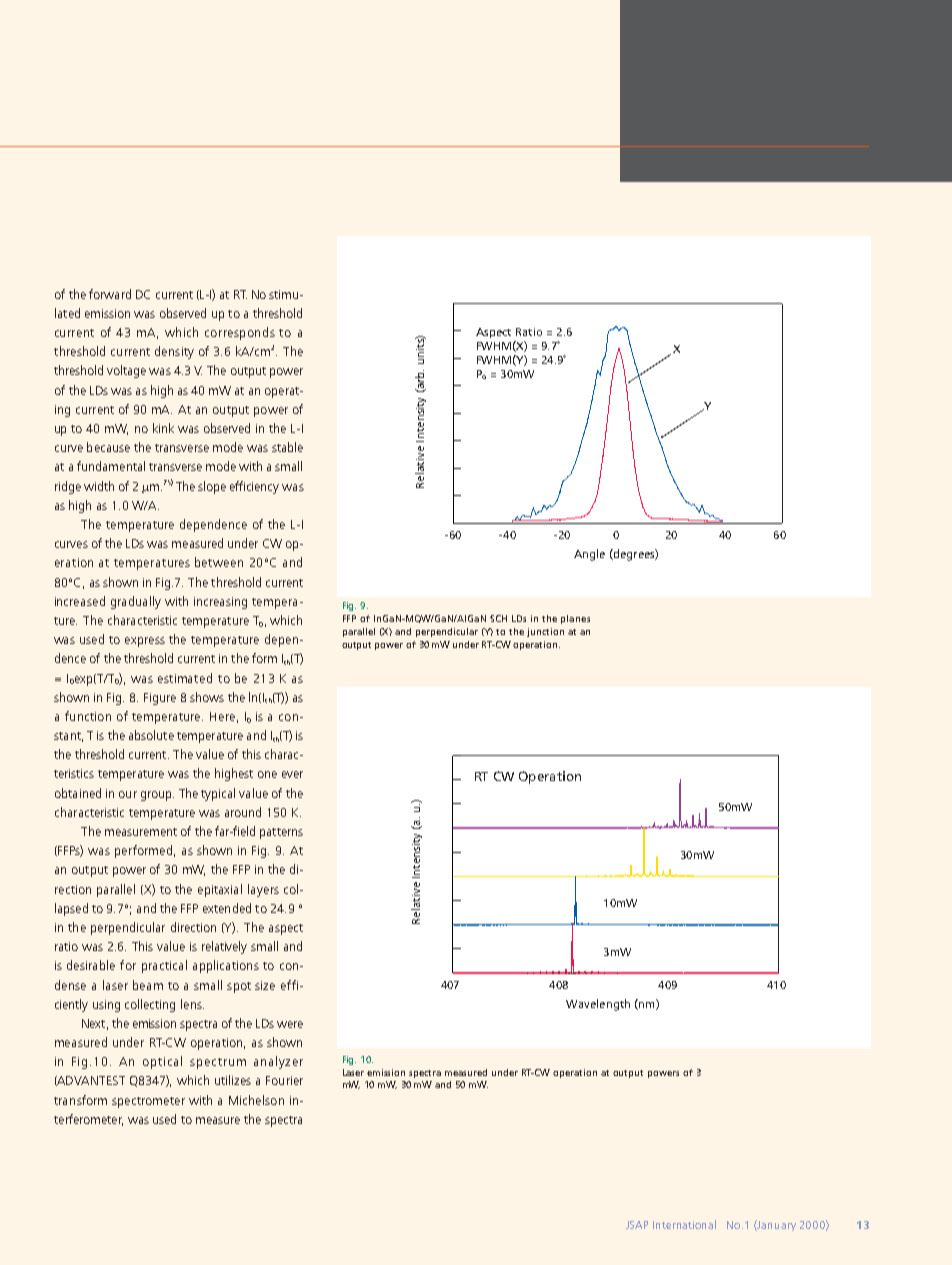 Image resolution: width=952 pixels, height=1265 pixels. I want to click on stable, so click(287, 447).
